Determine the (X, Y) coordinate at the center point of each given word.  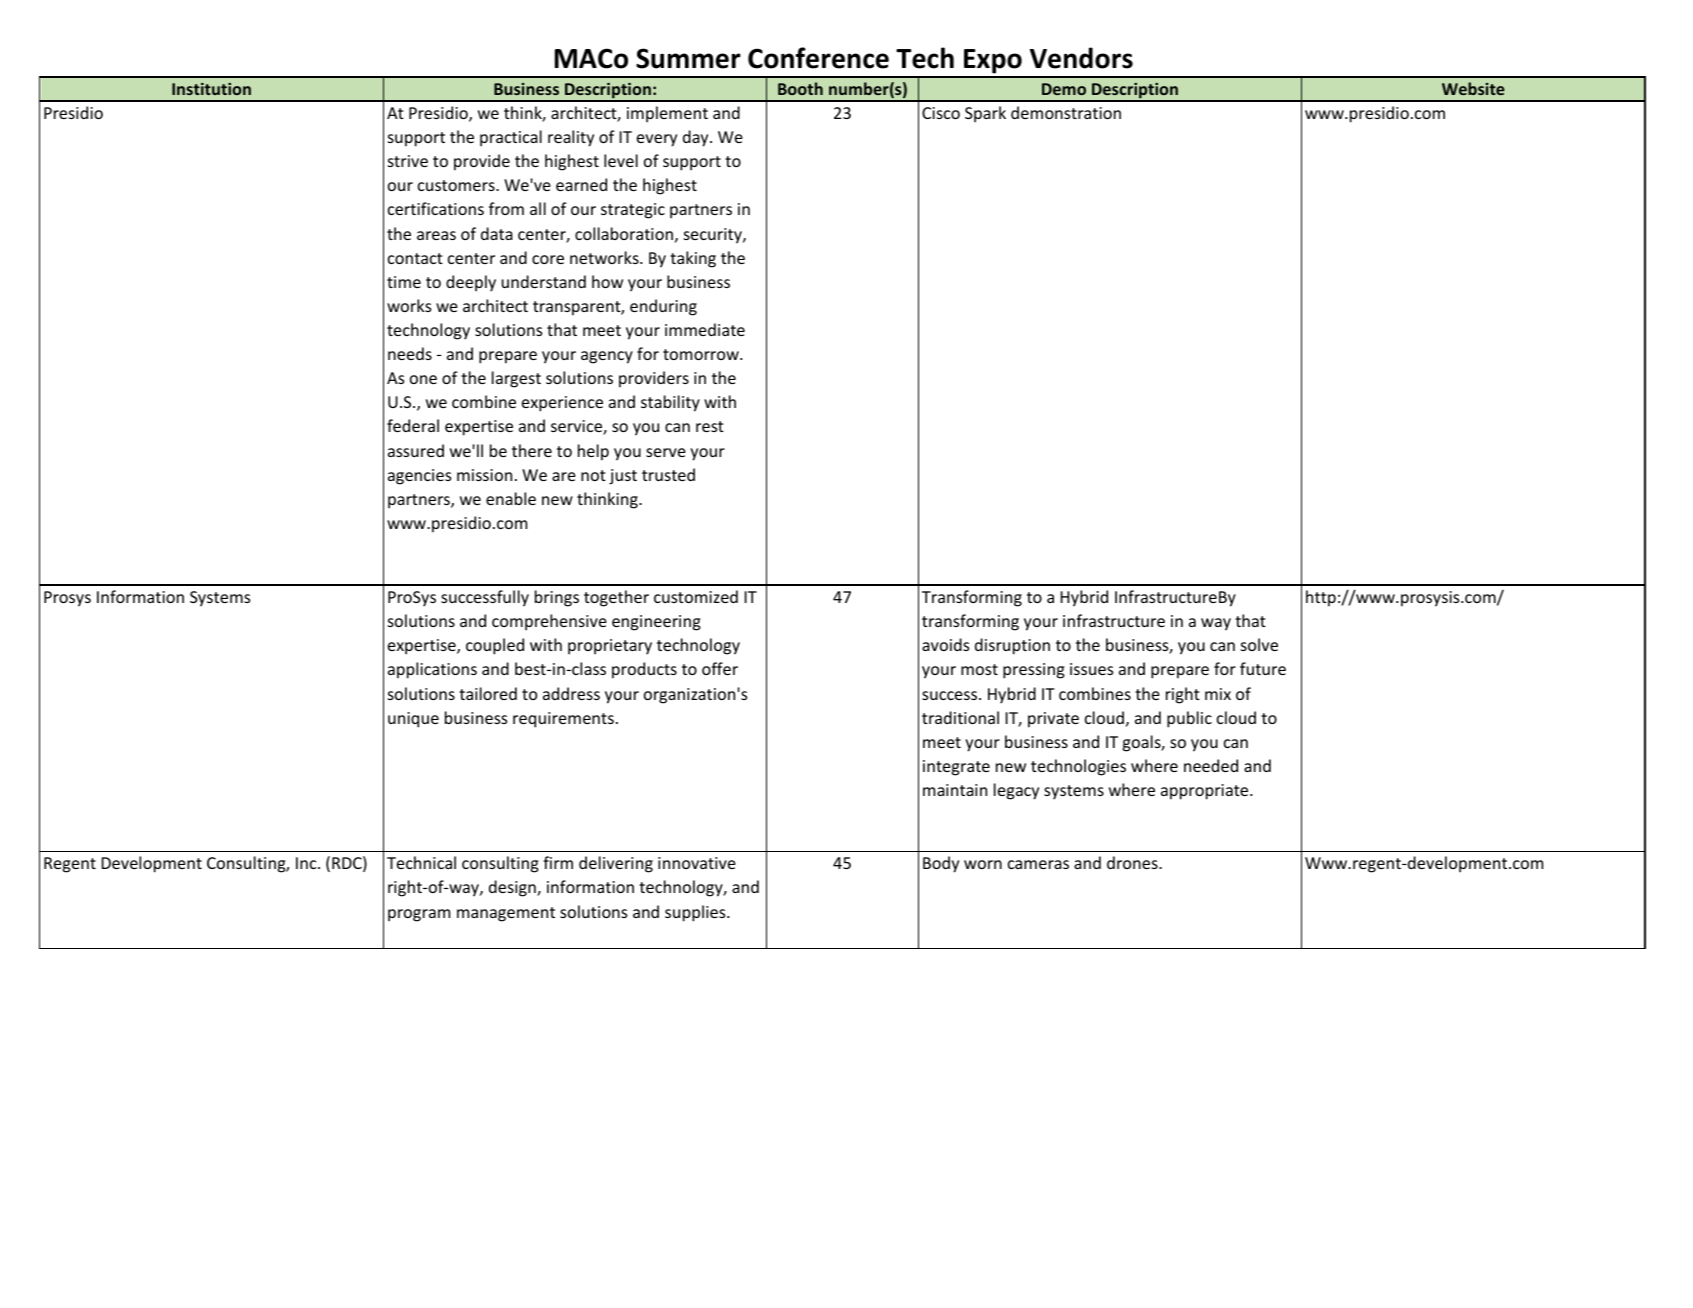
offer (720, 668)
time (404, 282)
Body (941, 864)
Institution (211, 89)
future (1263, 668)
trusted (668, 474)
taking (693, 259)
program (419, 915)
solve (1259, 644)
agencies (419, 477)
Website (1473, 88)
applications (432, 670)
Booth (800, 88)
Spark (985, 114)
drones (1133, 862)
